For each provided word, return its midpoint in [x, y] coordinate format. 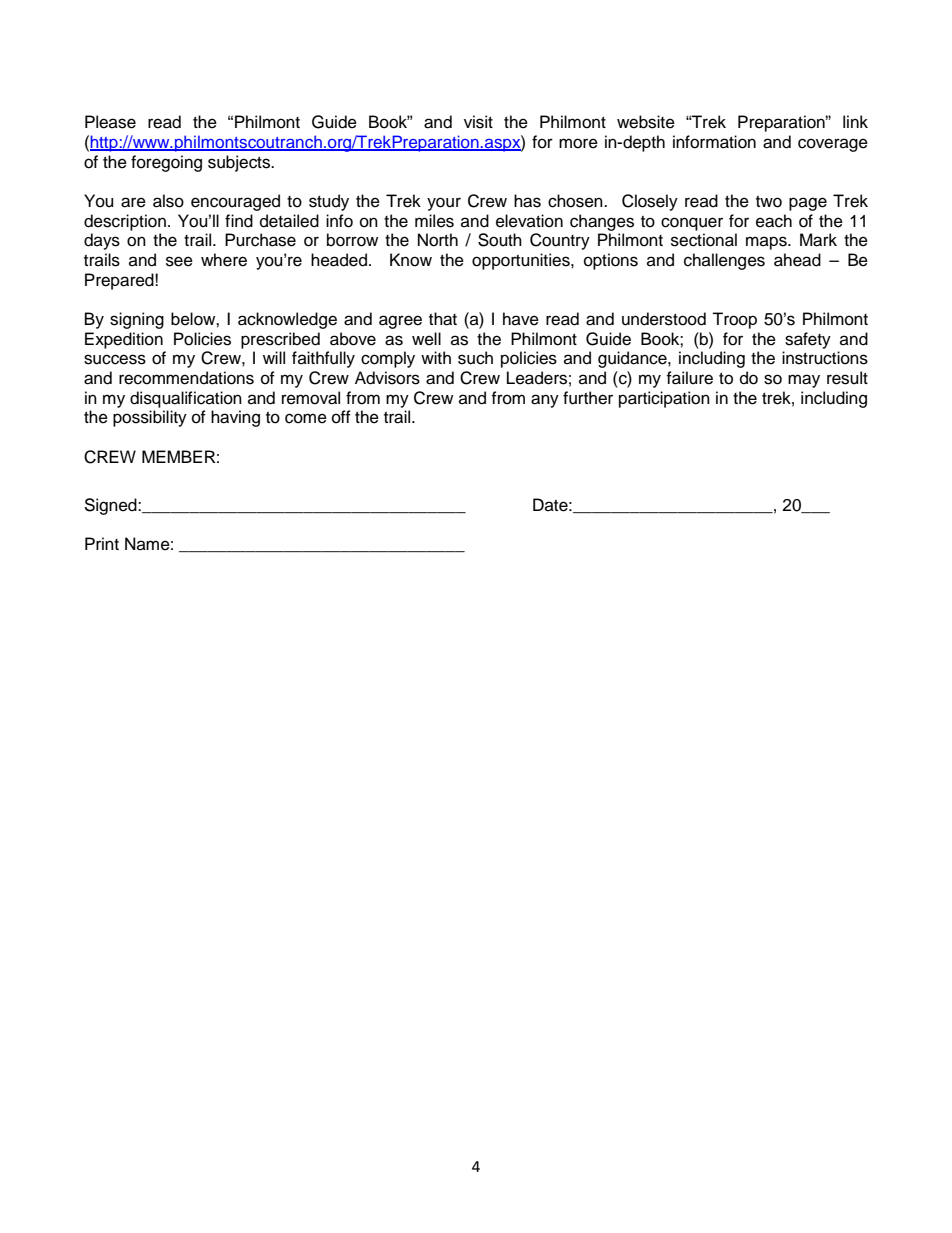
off [341, 417]
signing [137, 320]
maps [767, 243]
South [500, 240]
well [426, 339]
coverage [833, 145]
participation [664, 399]
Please [110, 122]
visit [478, 122]
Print [102, 543]
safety [808, 340]
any [545, 401]
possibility [150, 418]
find [239, 221]
